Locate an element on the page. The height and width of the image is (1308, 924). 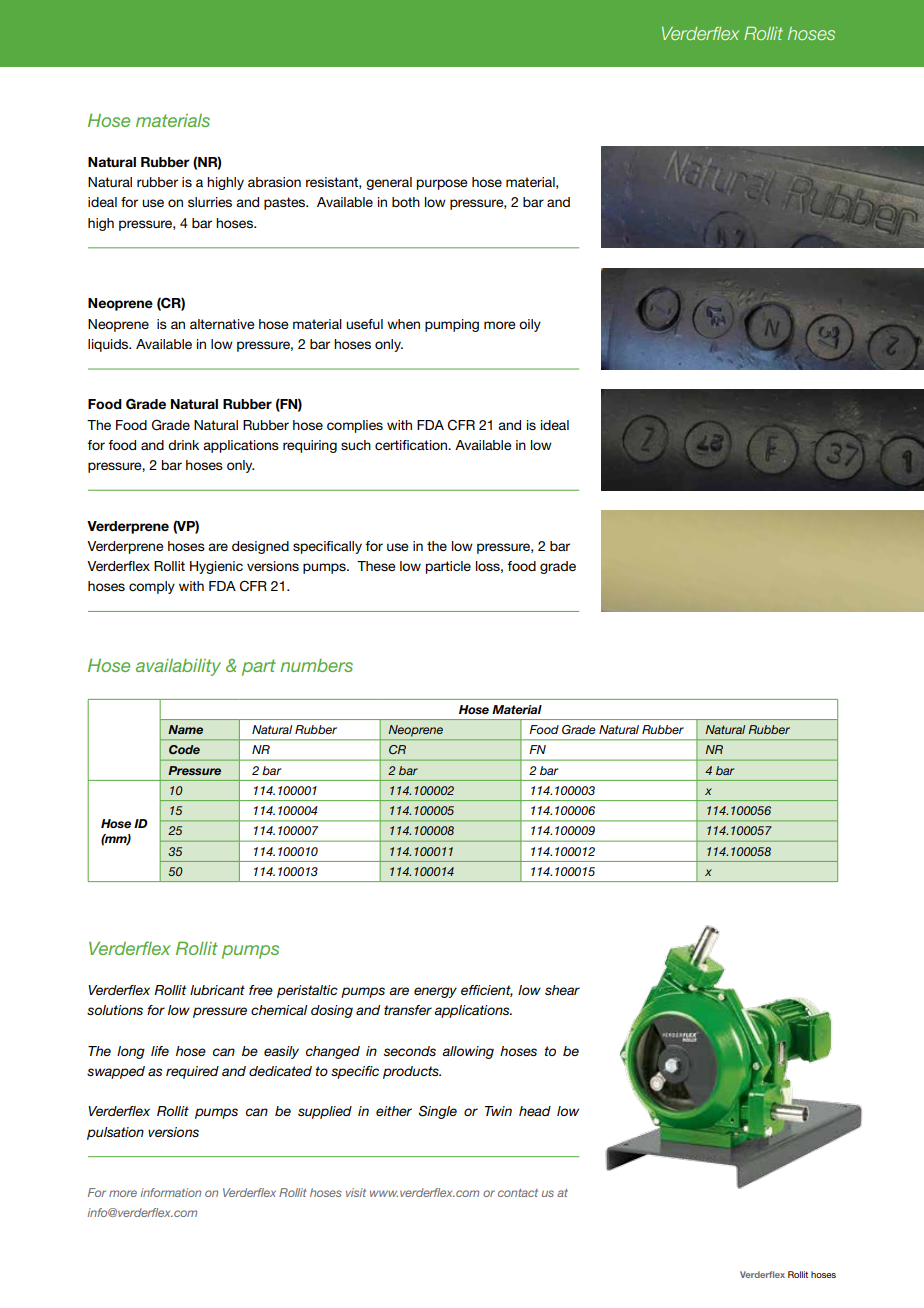
visit is located at coordinates (356, 1192).
